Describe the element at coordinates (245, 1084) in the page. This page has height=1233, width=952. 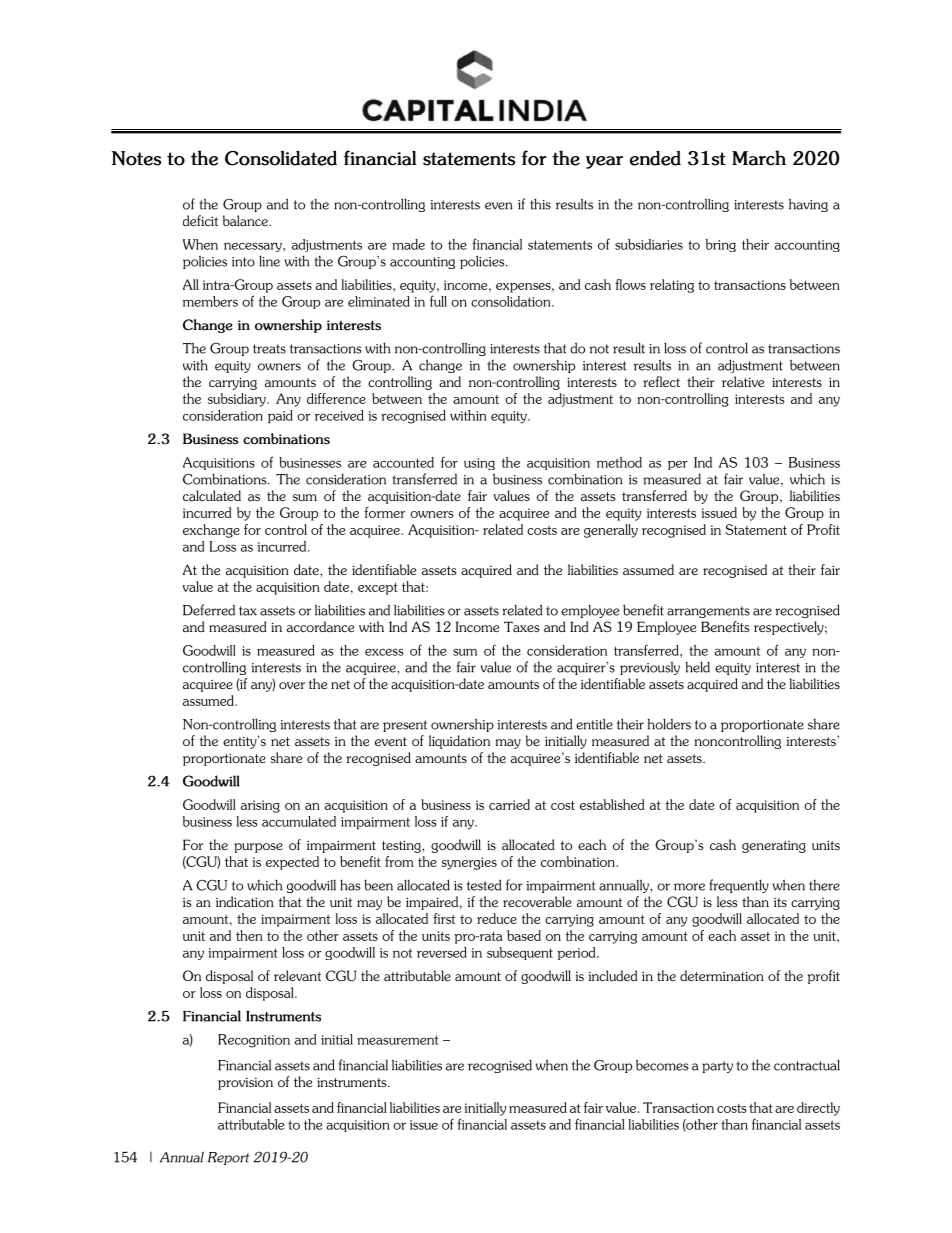
I see `provision` at that location.
